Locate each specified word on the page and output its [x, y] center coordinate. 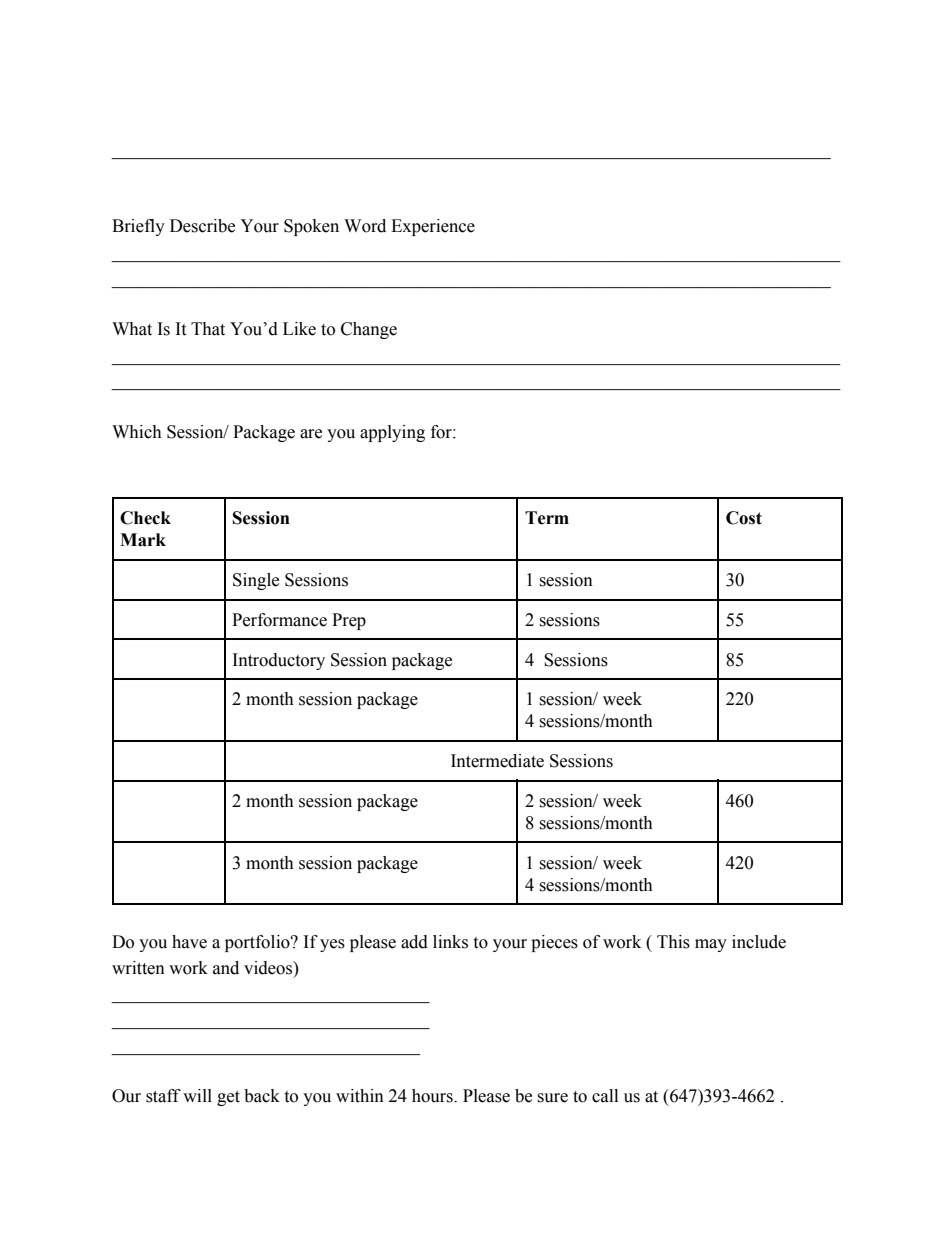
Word [365, 226]
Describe [202, 226]
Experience [433, 227]
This [673, 942]
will [197, 1095]
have [189, 942]
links [450, 942]
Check [145, 518]
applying [392, 433]
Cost [744, 518]
